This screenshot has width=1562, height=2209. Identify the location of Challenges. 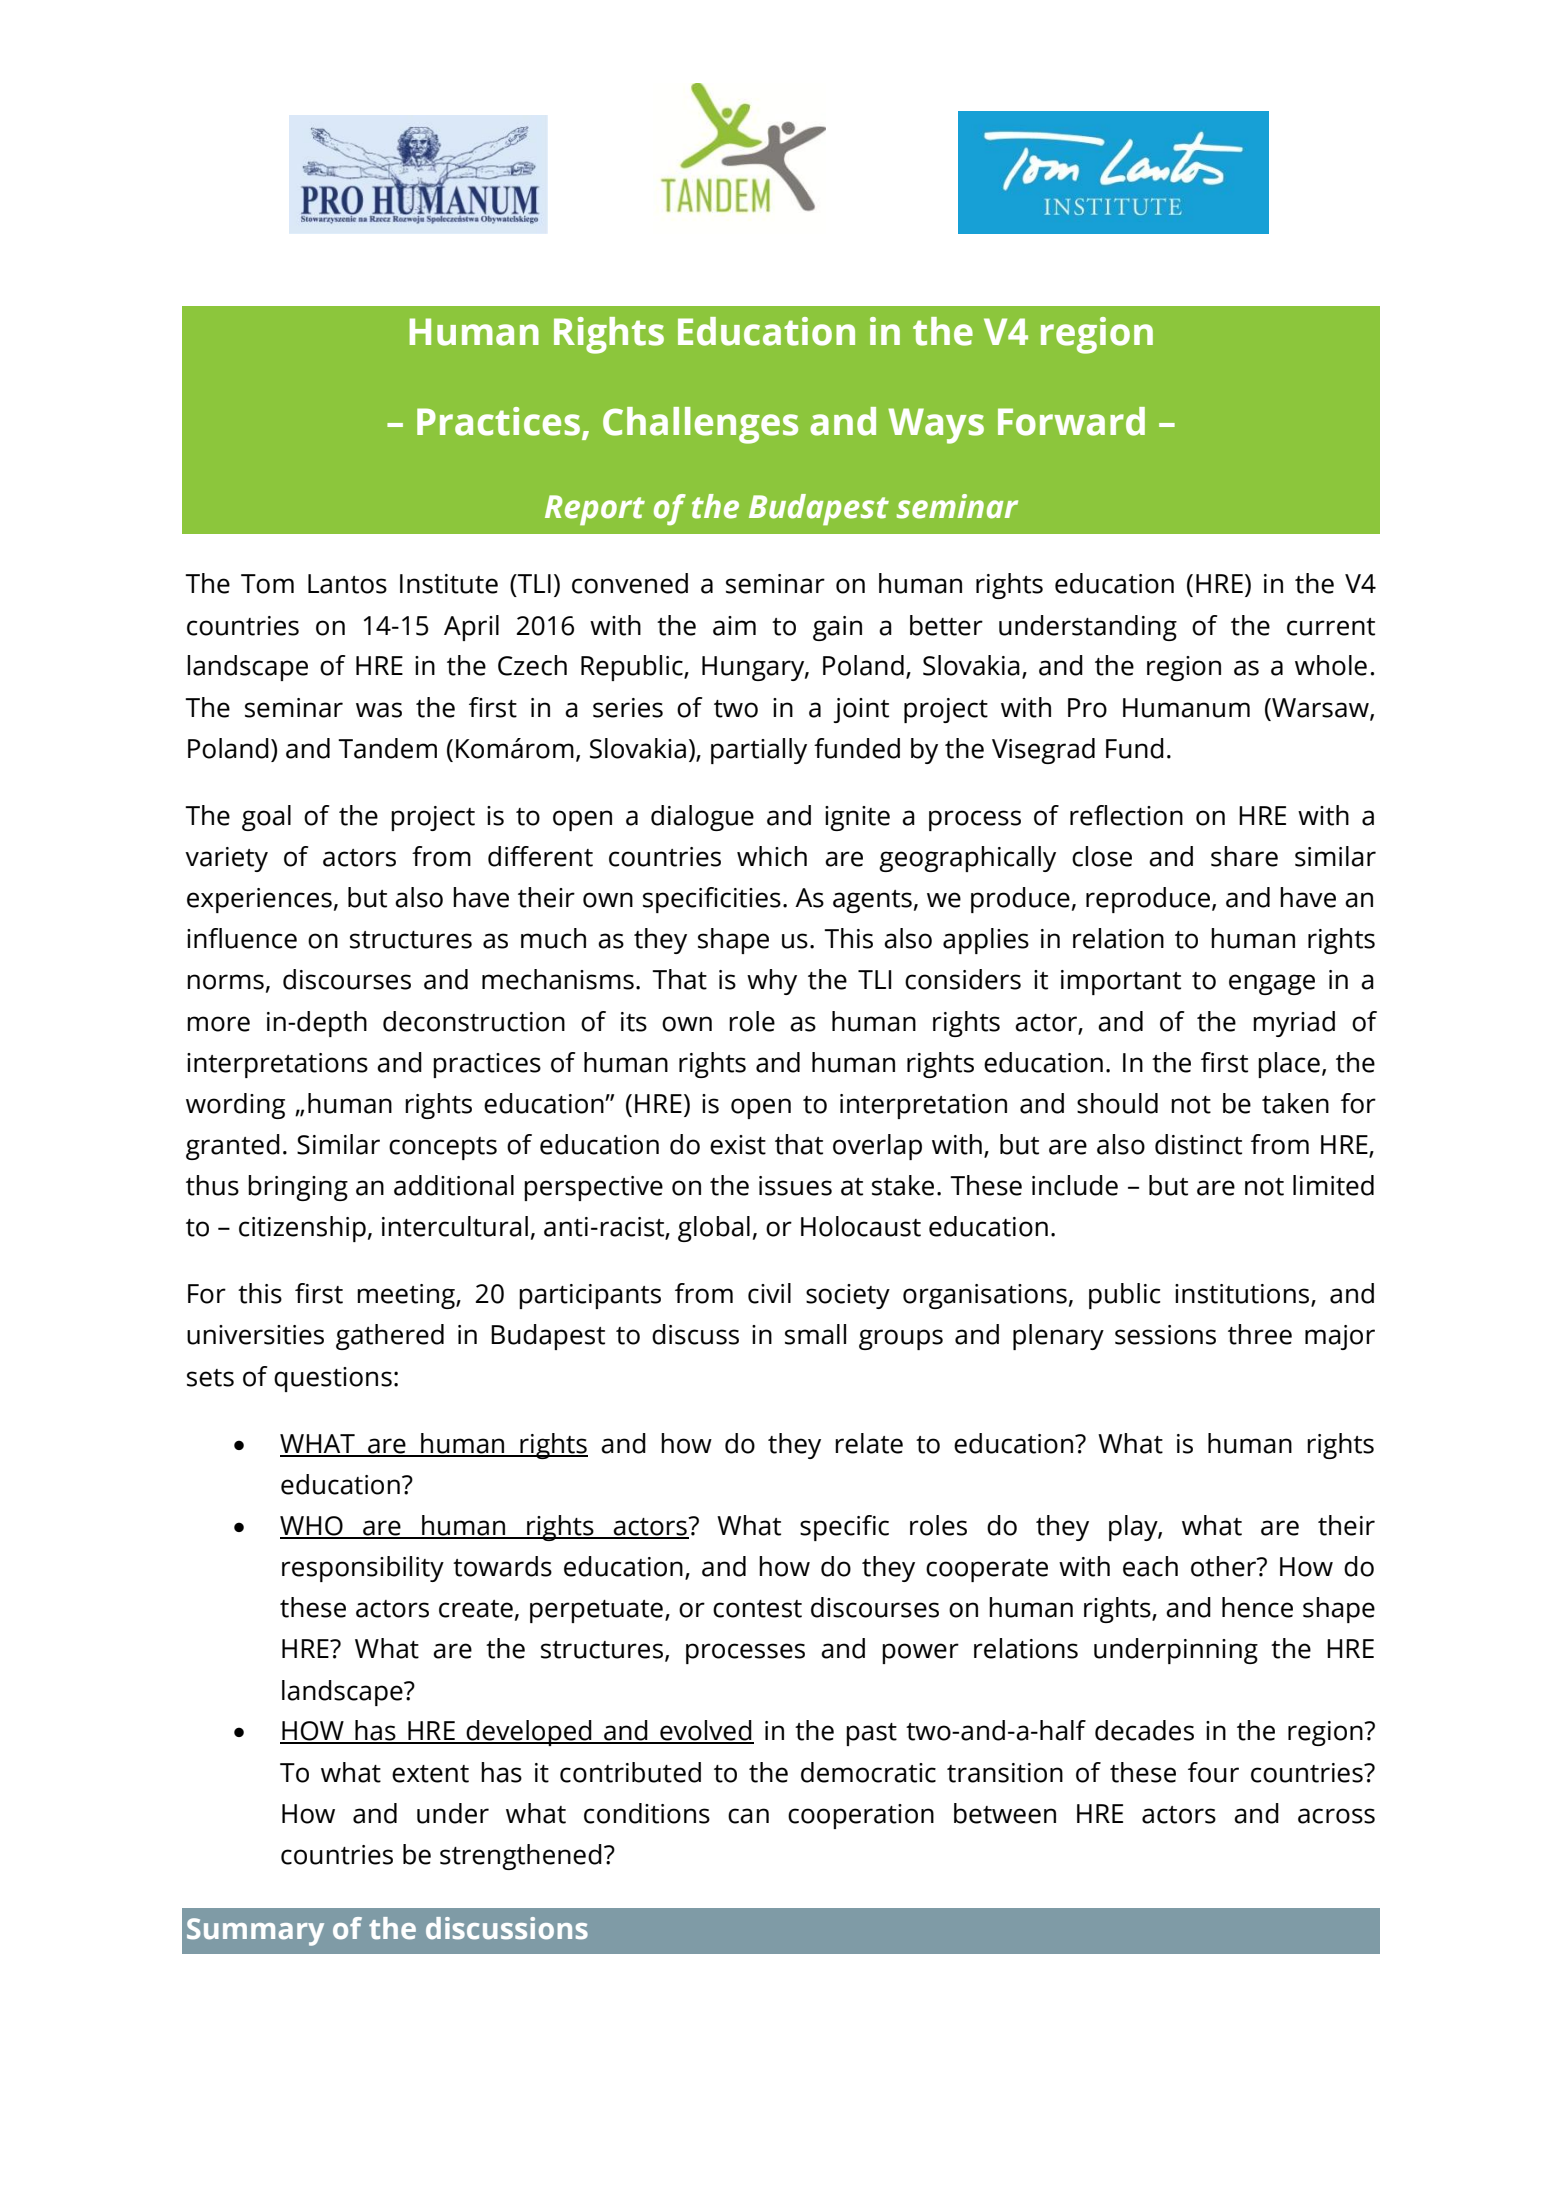
(700, 425).
